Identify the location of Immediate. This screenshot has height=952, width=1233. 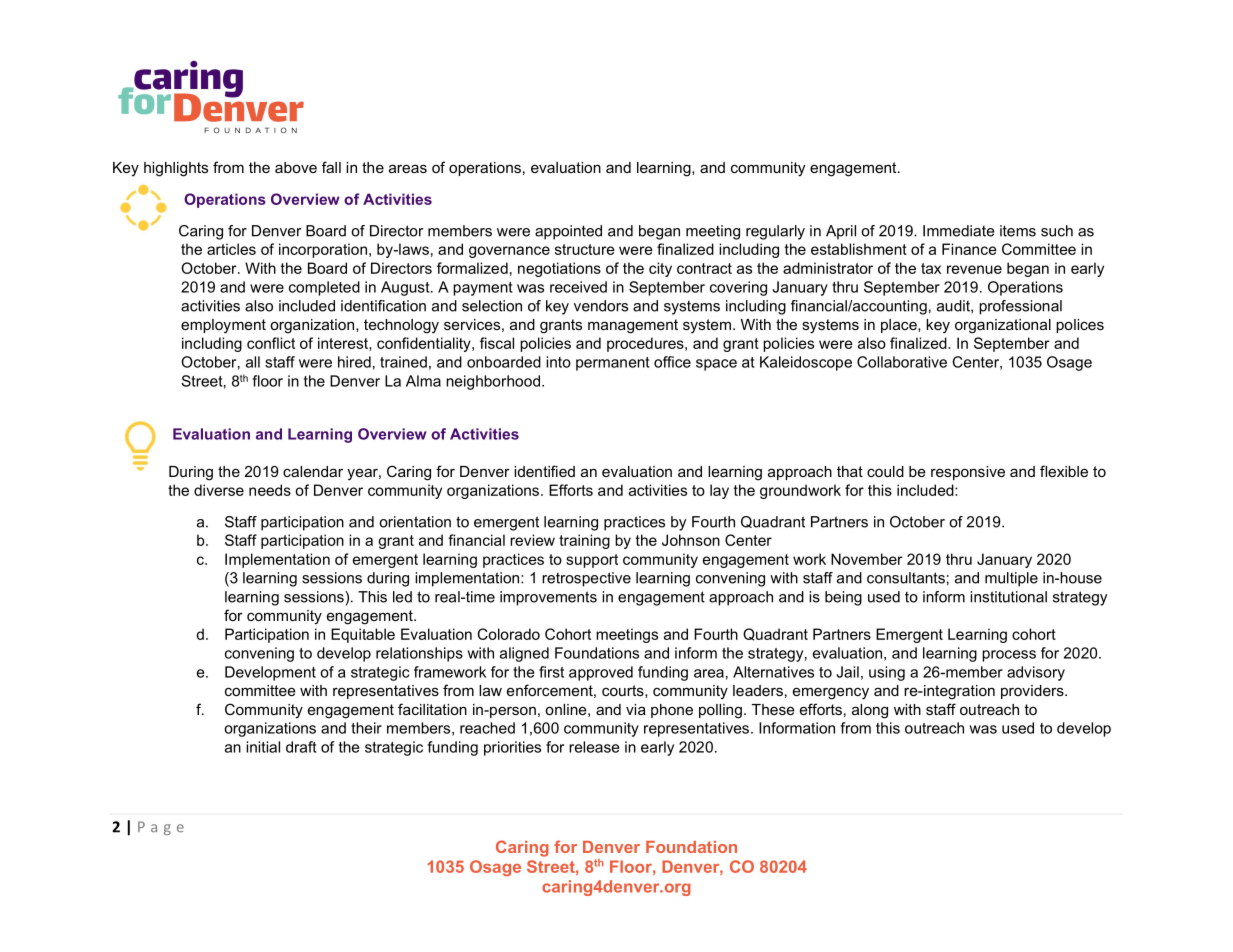
(959, 231).
